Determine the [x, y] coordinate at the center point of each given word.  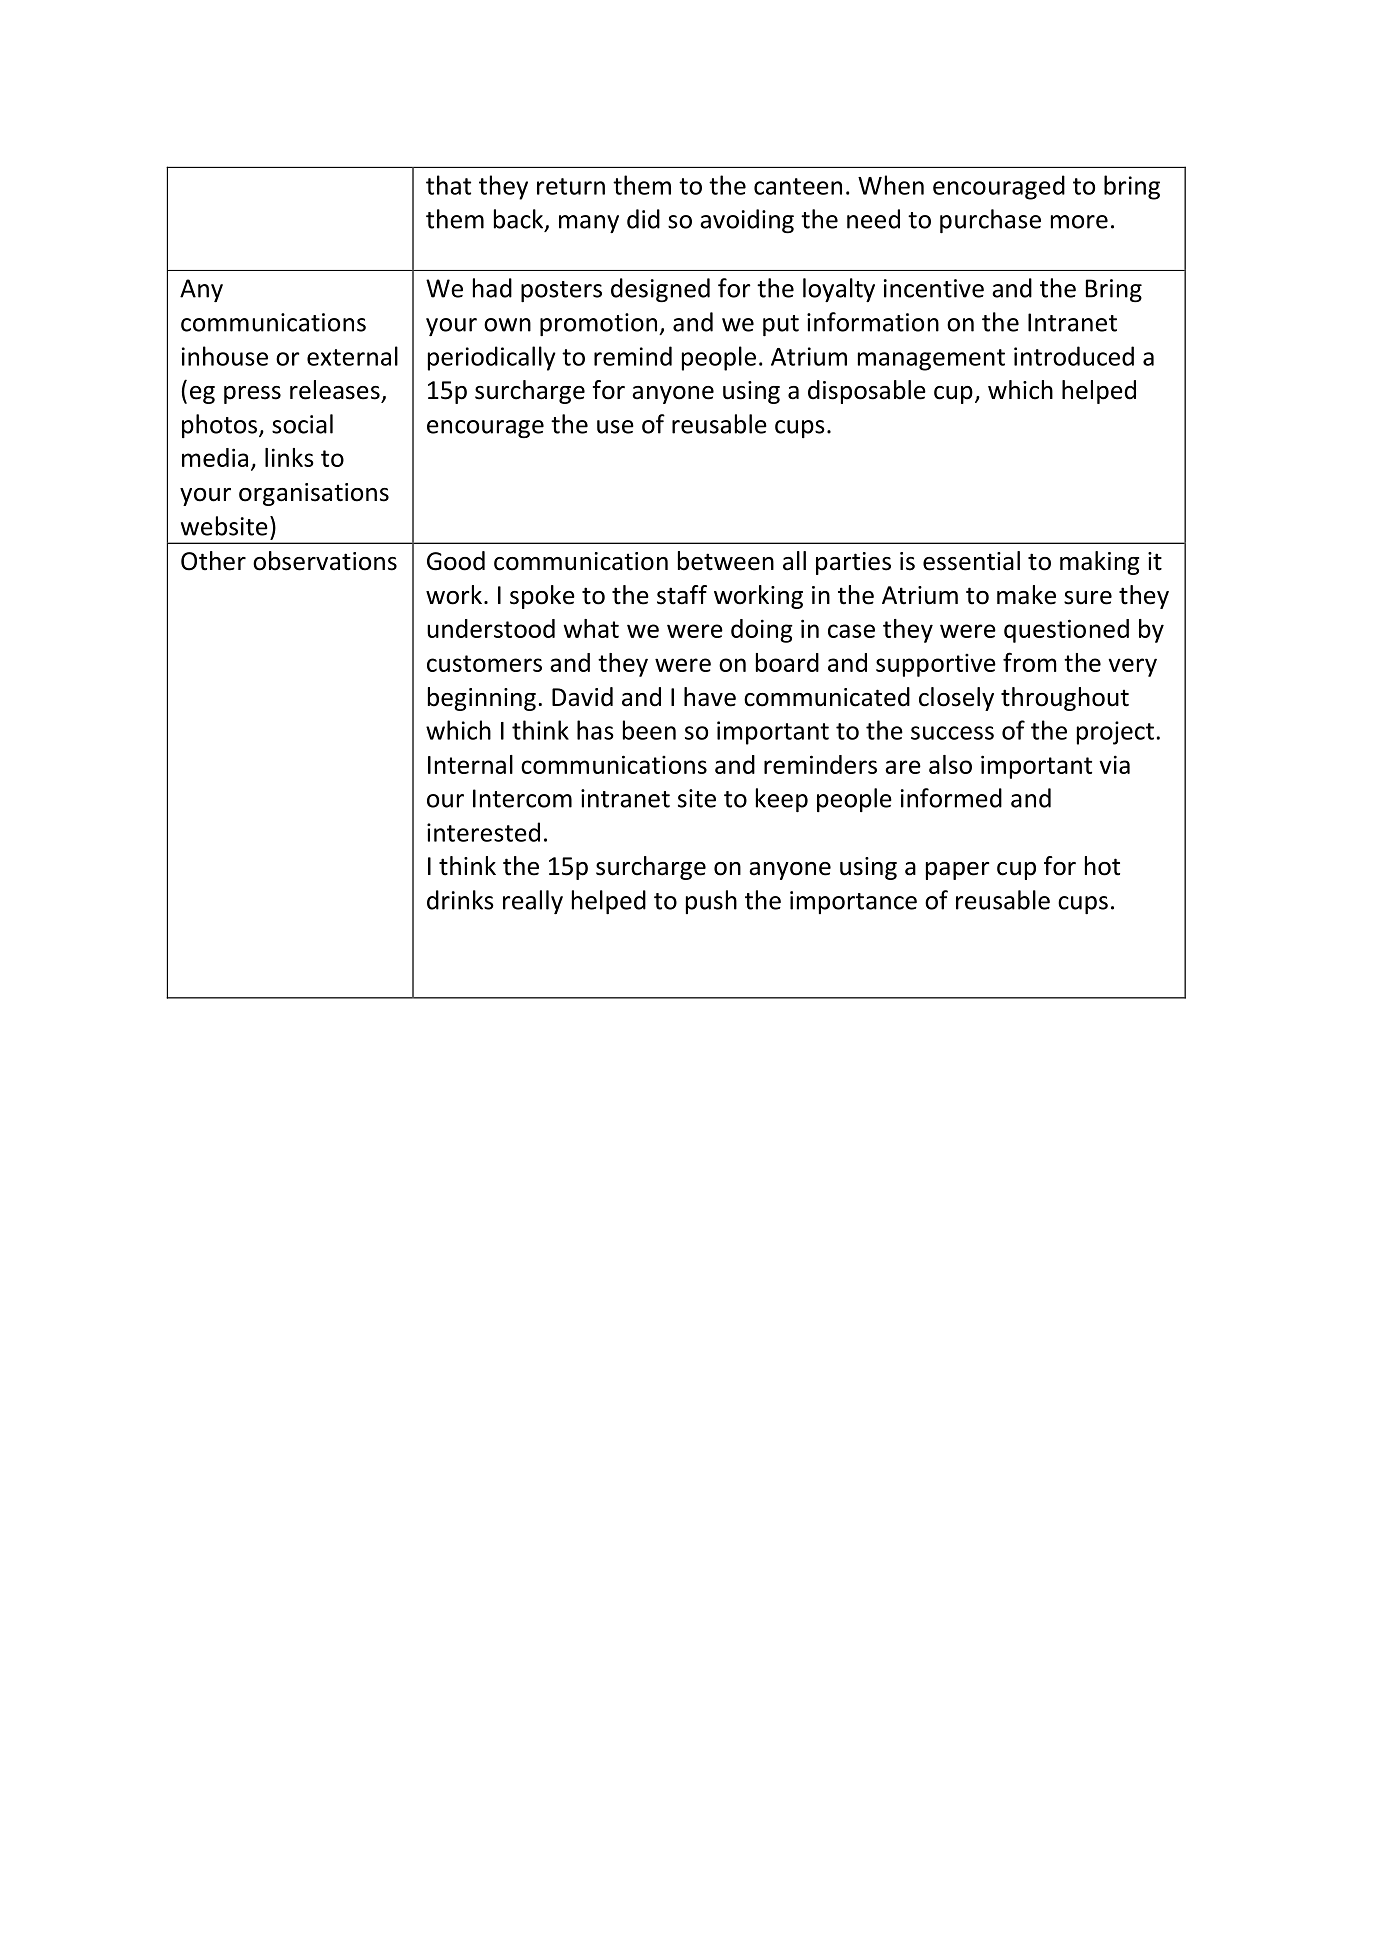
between [726, 561]
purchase [990, 221]
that [448, 185]
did [643, 219]
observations [325, 561]
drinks [460, 900]
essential [971, 561]
